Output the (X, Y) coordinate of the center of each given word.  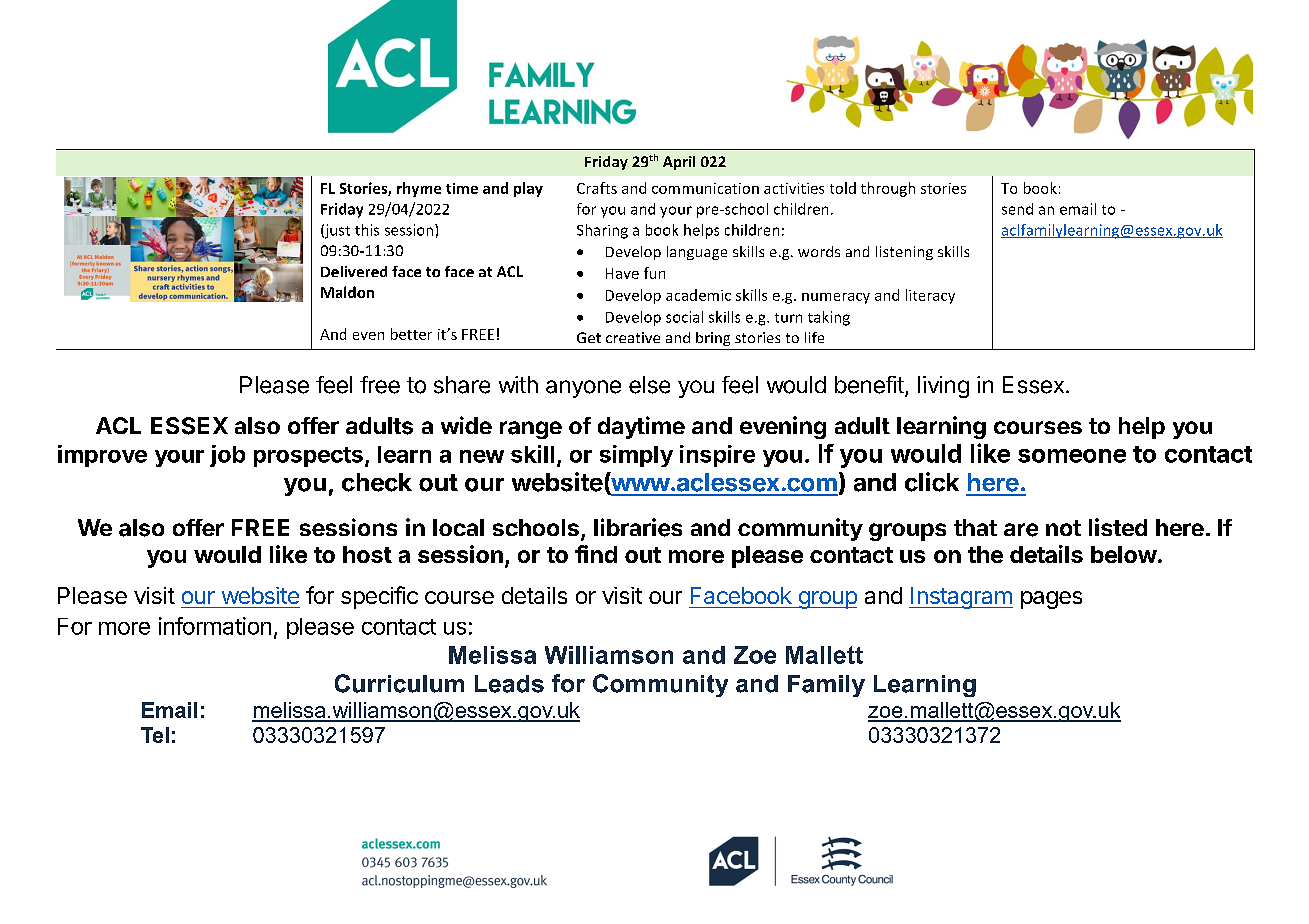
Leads (509, 684)
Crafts (597, 188)
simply (636, 456)
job (227, 456)
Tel (155, 735)
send (1017, 209)
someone (1072, 456)
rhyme (419, 189)
